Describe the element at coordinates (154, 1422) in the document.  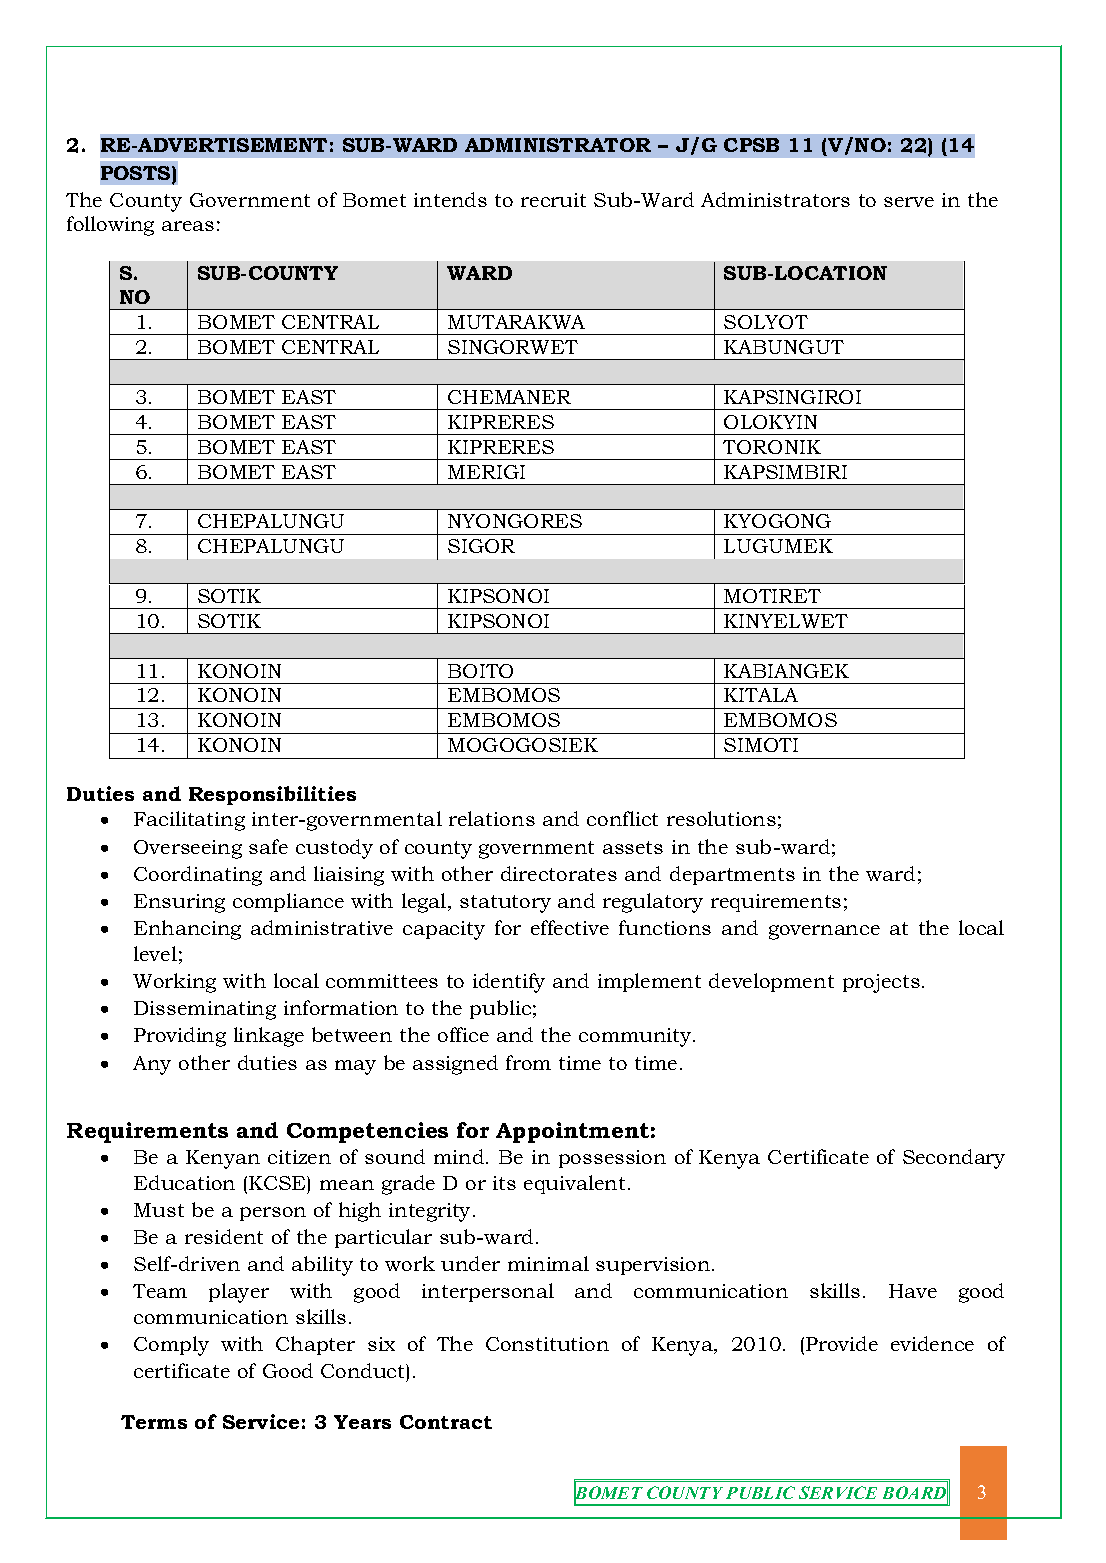
I see `Terms` at that location.
